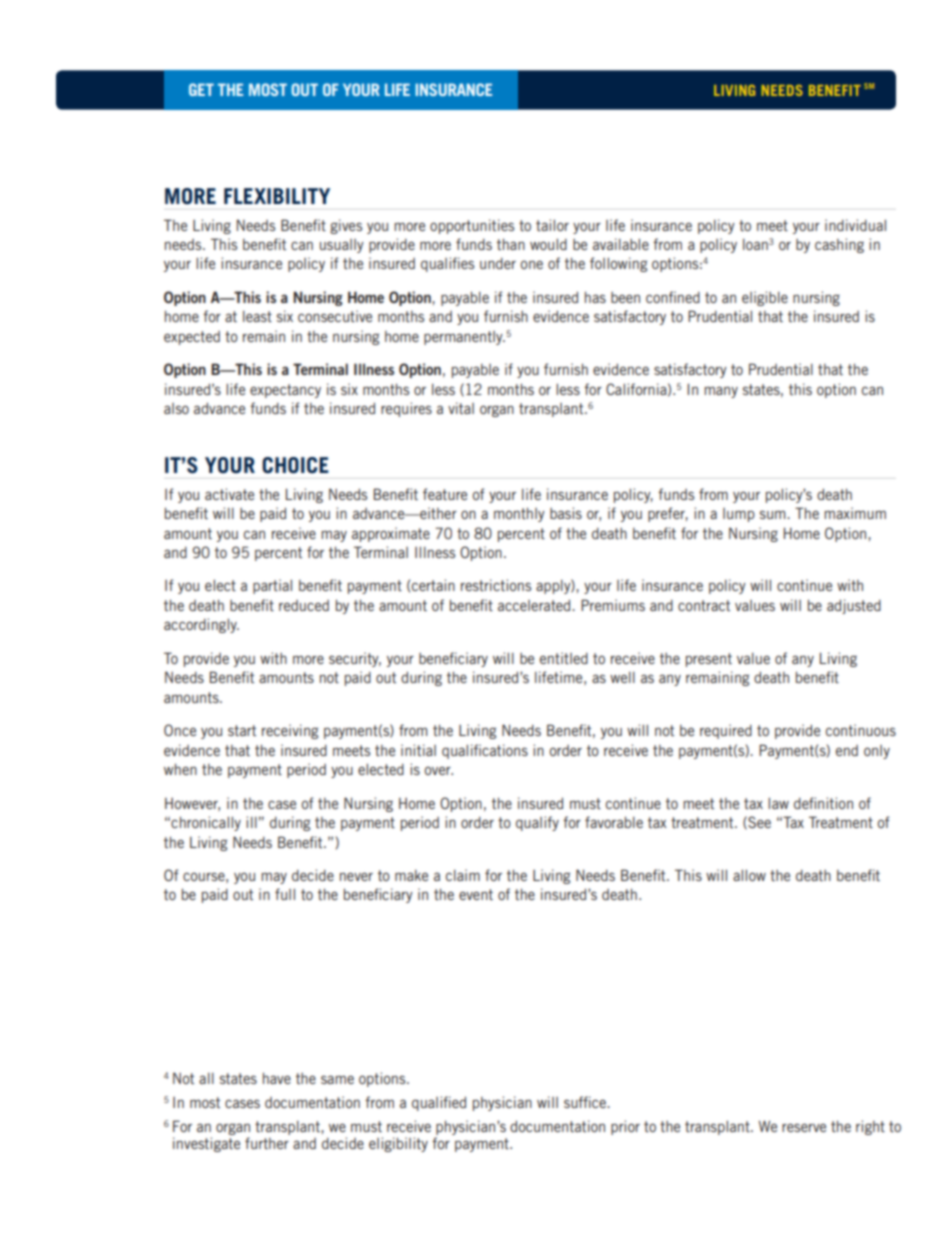 The height and width of the document is (1233, 952). Describe the element at coordinates (285, 391) in the document. I see `expectancy` at that location.
